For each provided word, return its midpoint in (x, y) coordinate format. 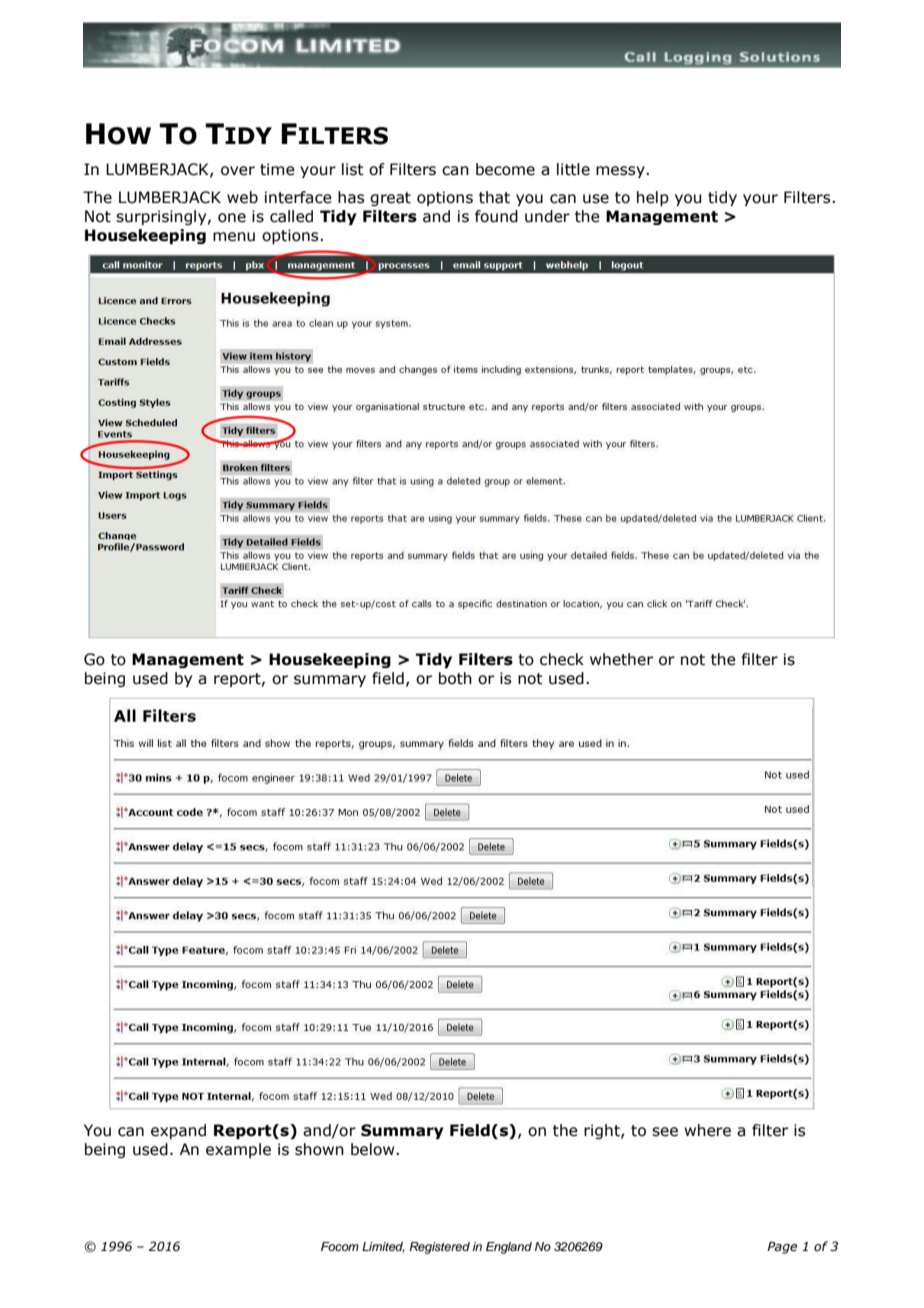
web (242, 197)
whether (621, 659)
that (494, 197)
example (238, 1150)
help (653, 198)
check (562, 659)
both (455, 678)
